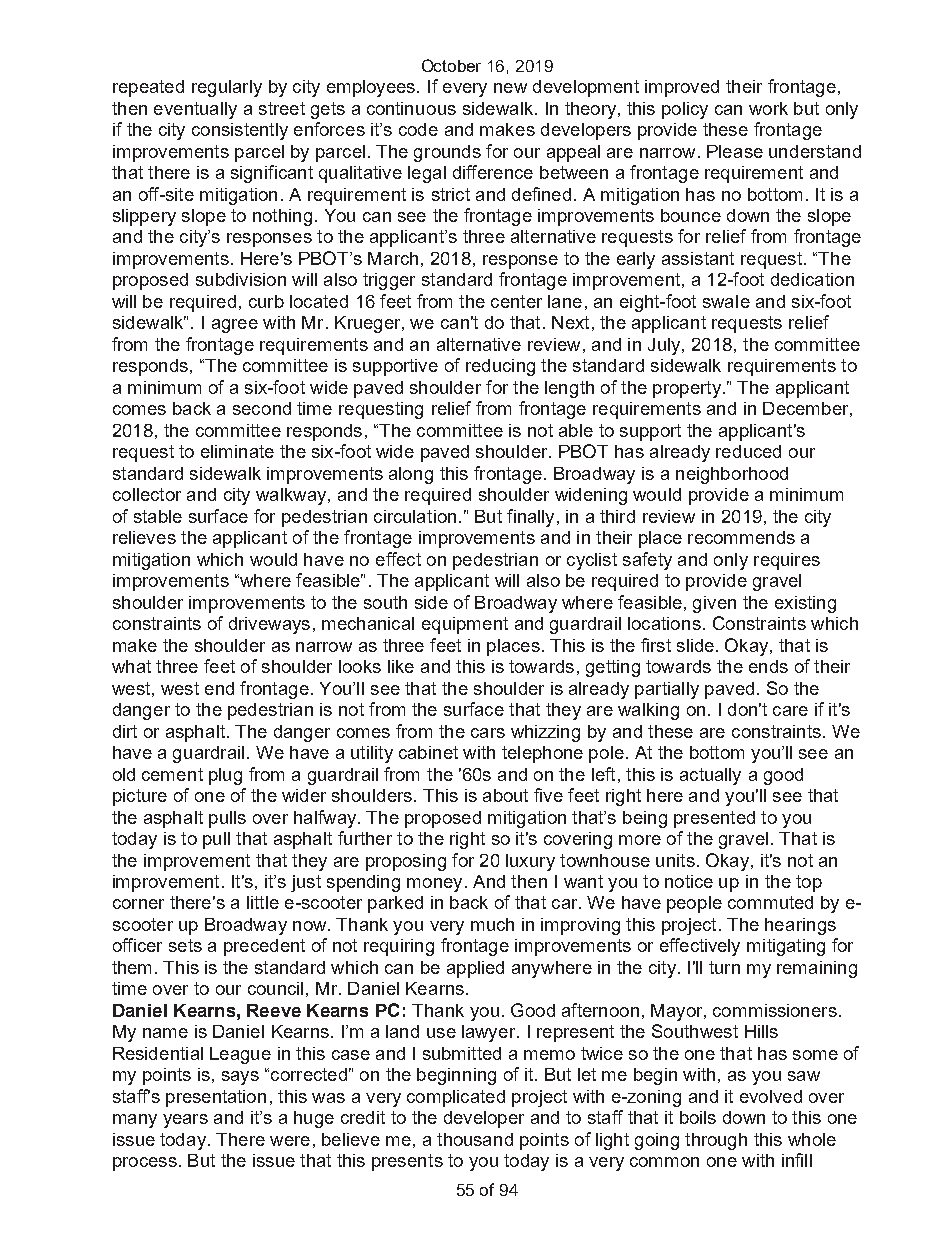  Describe the element at coordinates (748, 451) in the image. I see `reduced` at that location.
